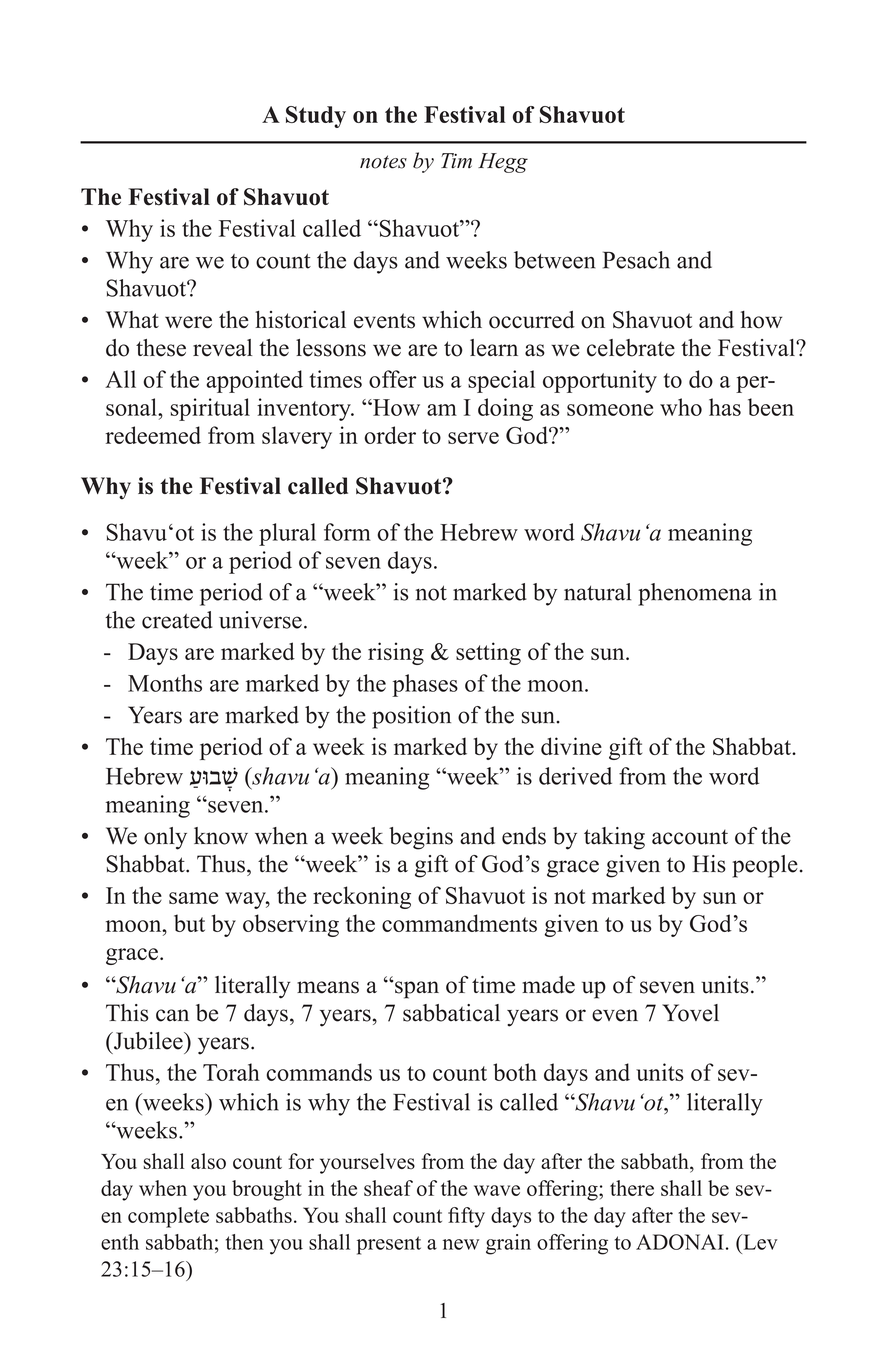 This screenshot has height=1372, width=887. What do you see at coordinates (221, 836) in the screenshot?
I see `know` at bounding box center [221, 836].
